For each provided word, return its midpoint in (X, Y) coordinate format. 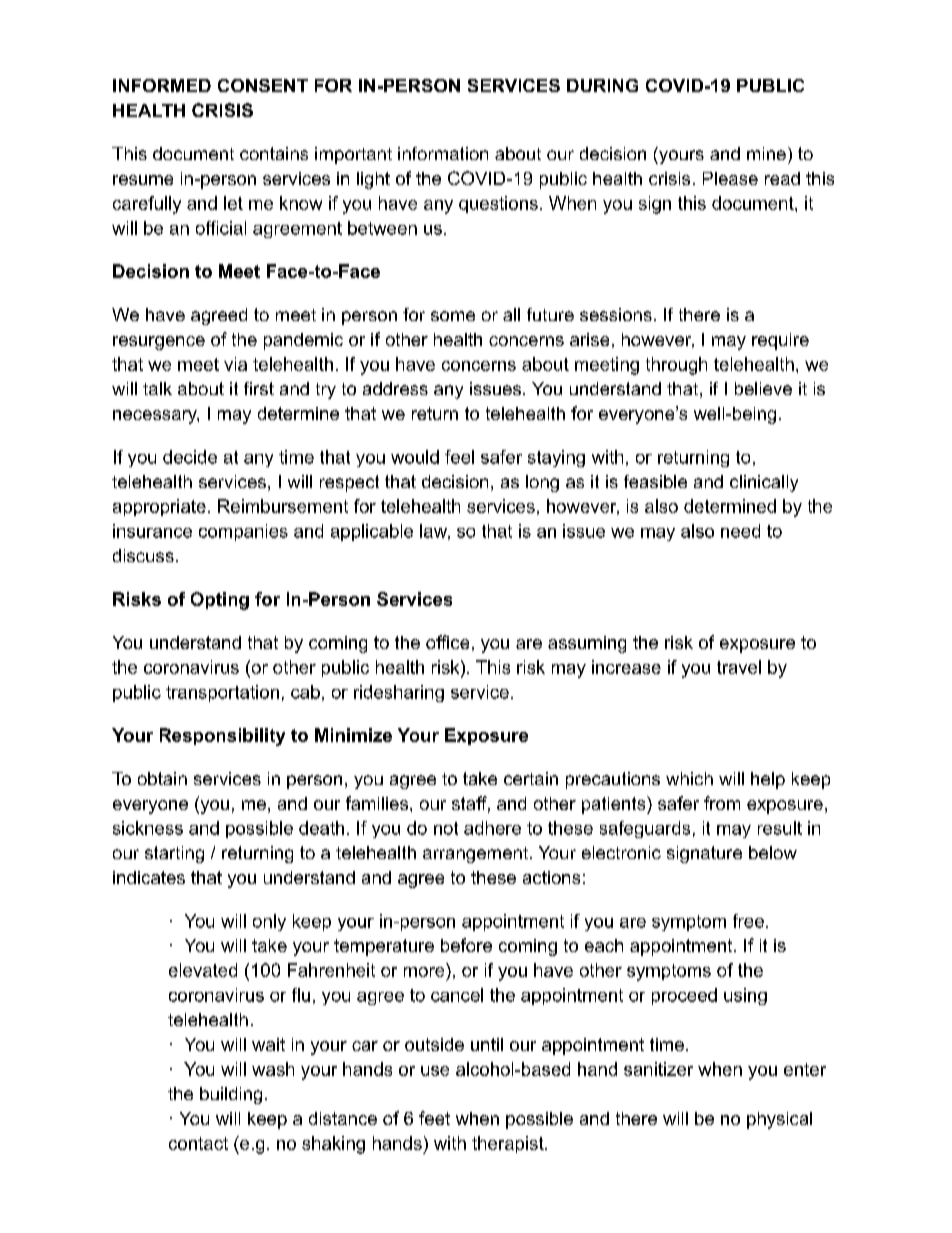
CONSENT (263, 85)
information (443, 153)
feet (434, 1118)
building (231, 1095)
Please (730, 178)
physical (779, 1120)
